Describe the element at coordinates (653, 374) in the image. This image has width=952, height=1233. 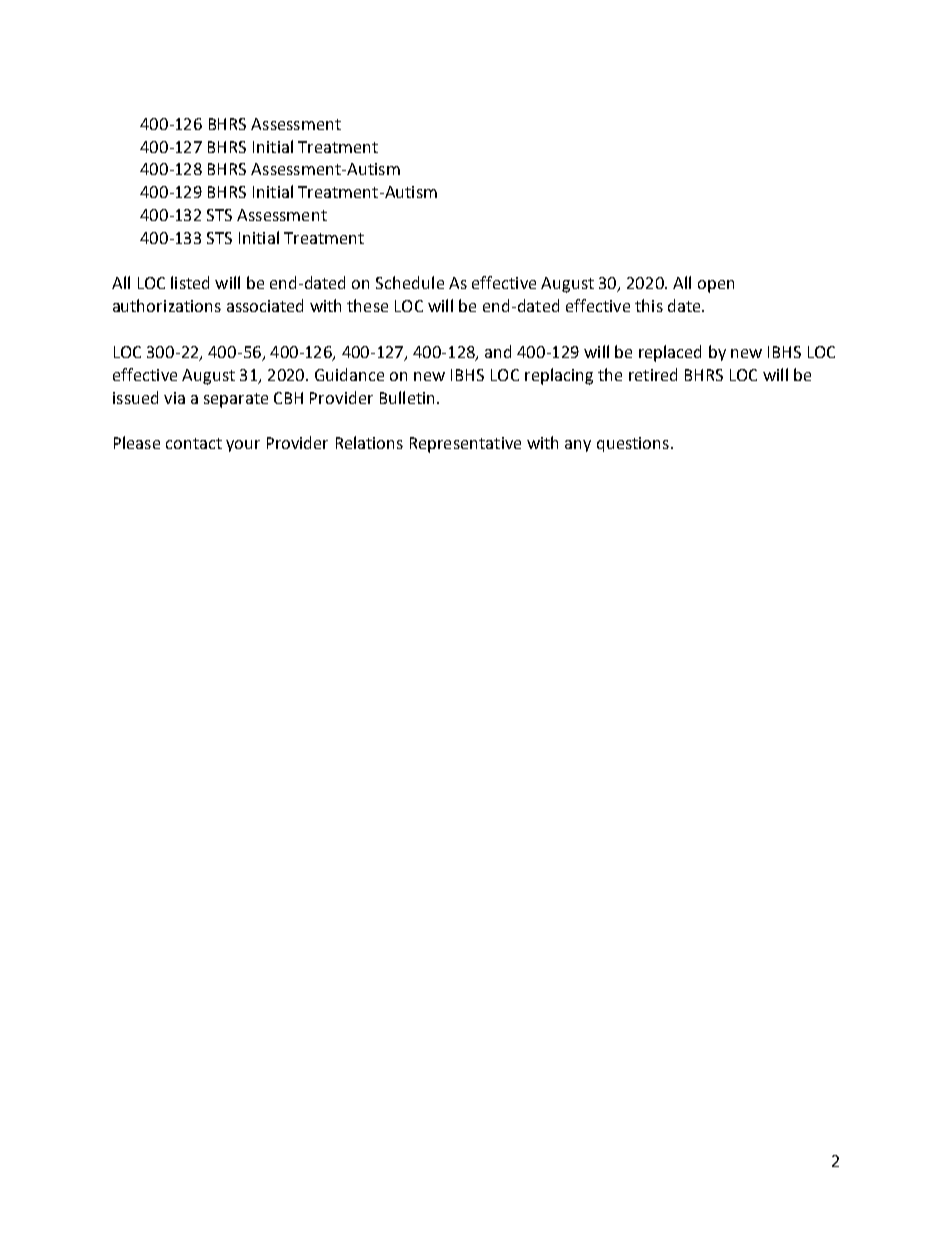
I see `retired` at that location.
